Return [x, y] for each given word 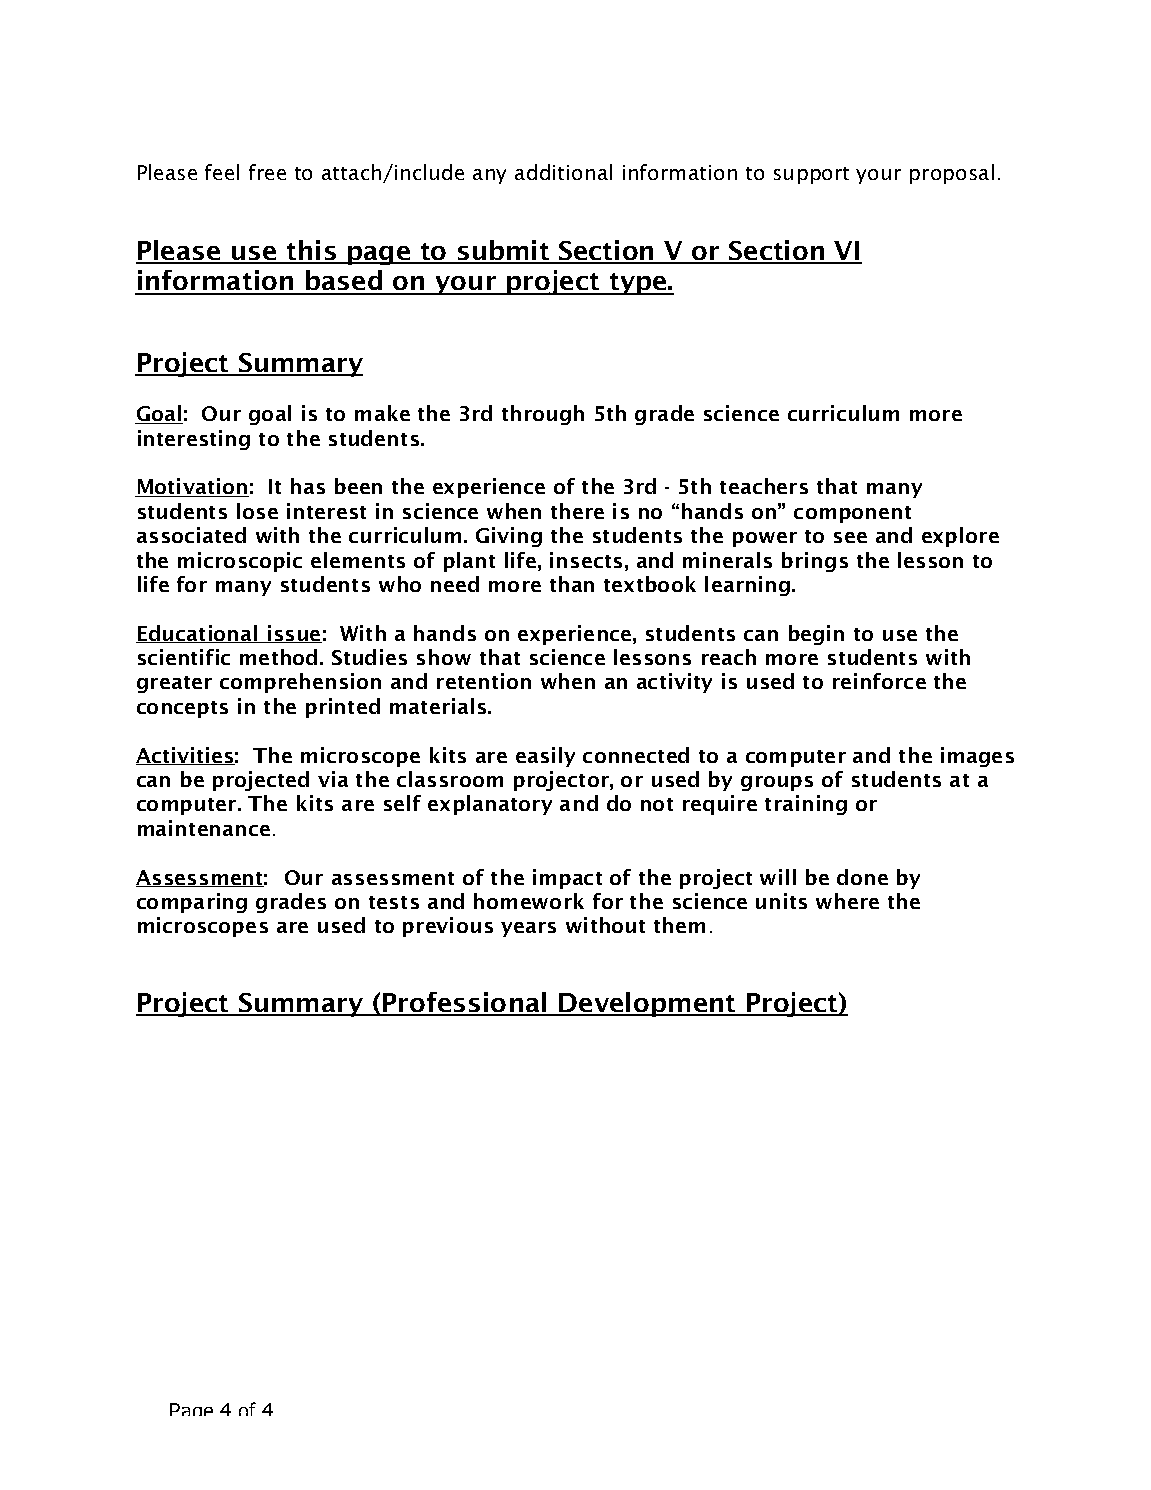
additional [563, 172]
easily [545, 757]
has [308, 486]
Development [647, 1004]
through [543, 415]
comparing [192, 903]
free [267, 172]
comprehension [300, 683]
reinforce [879, 681]
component [852, 514]
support [811, 175]
